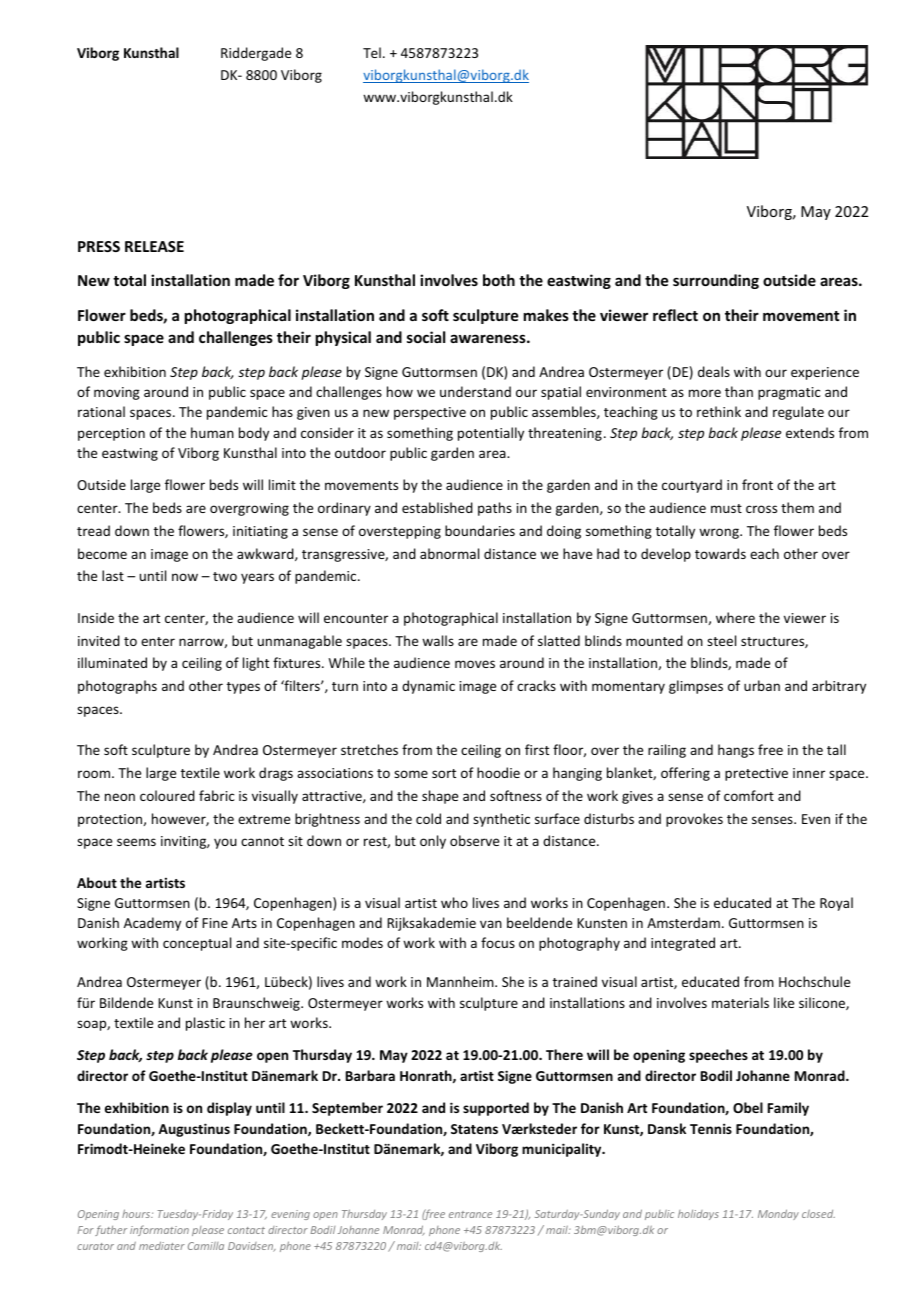 This page has height=1308, width=924. What do you see at coordinates (721, 640) in the page?
I see `steel` at bounding box center [721, 640].
